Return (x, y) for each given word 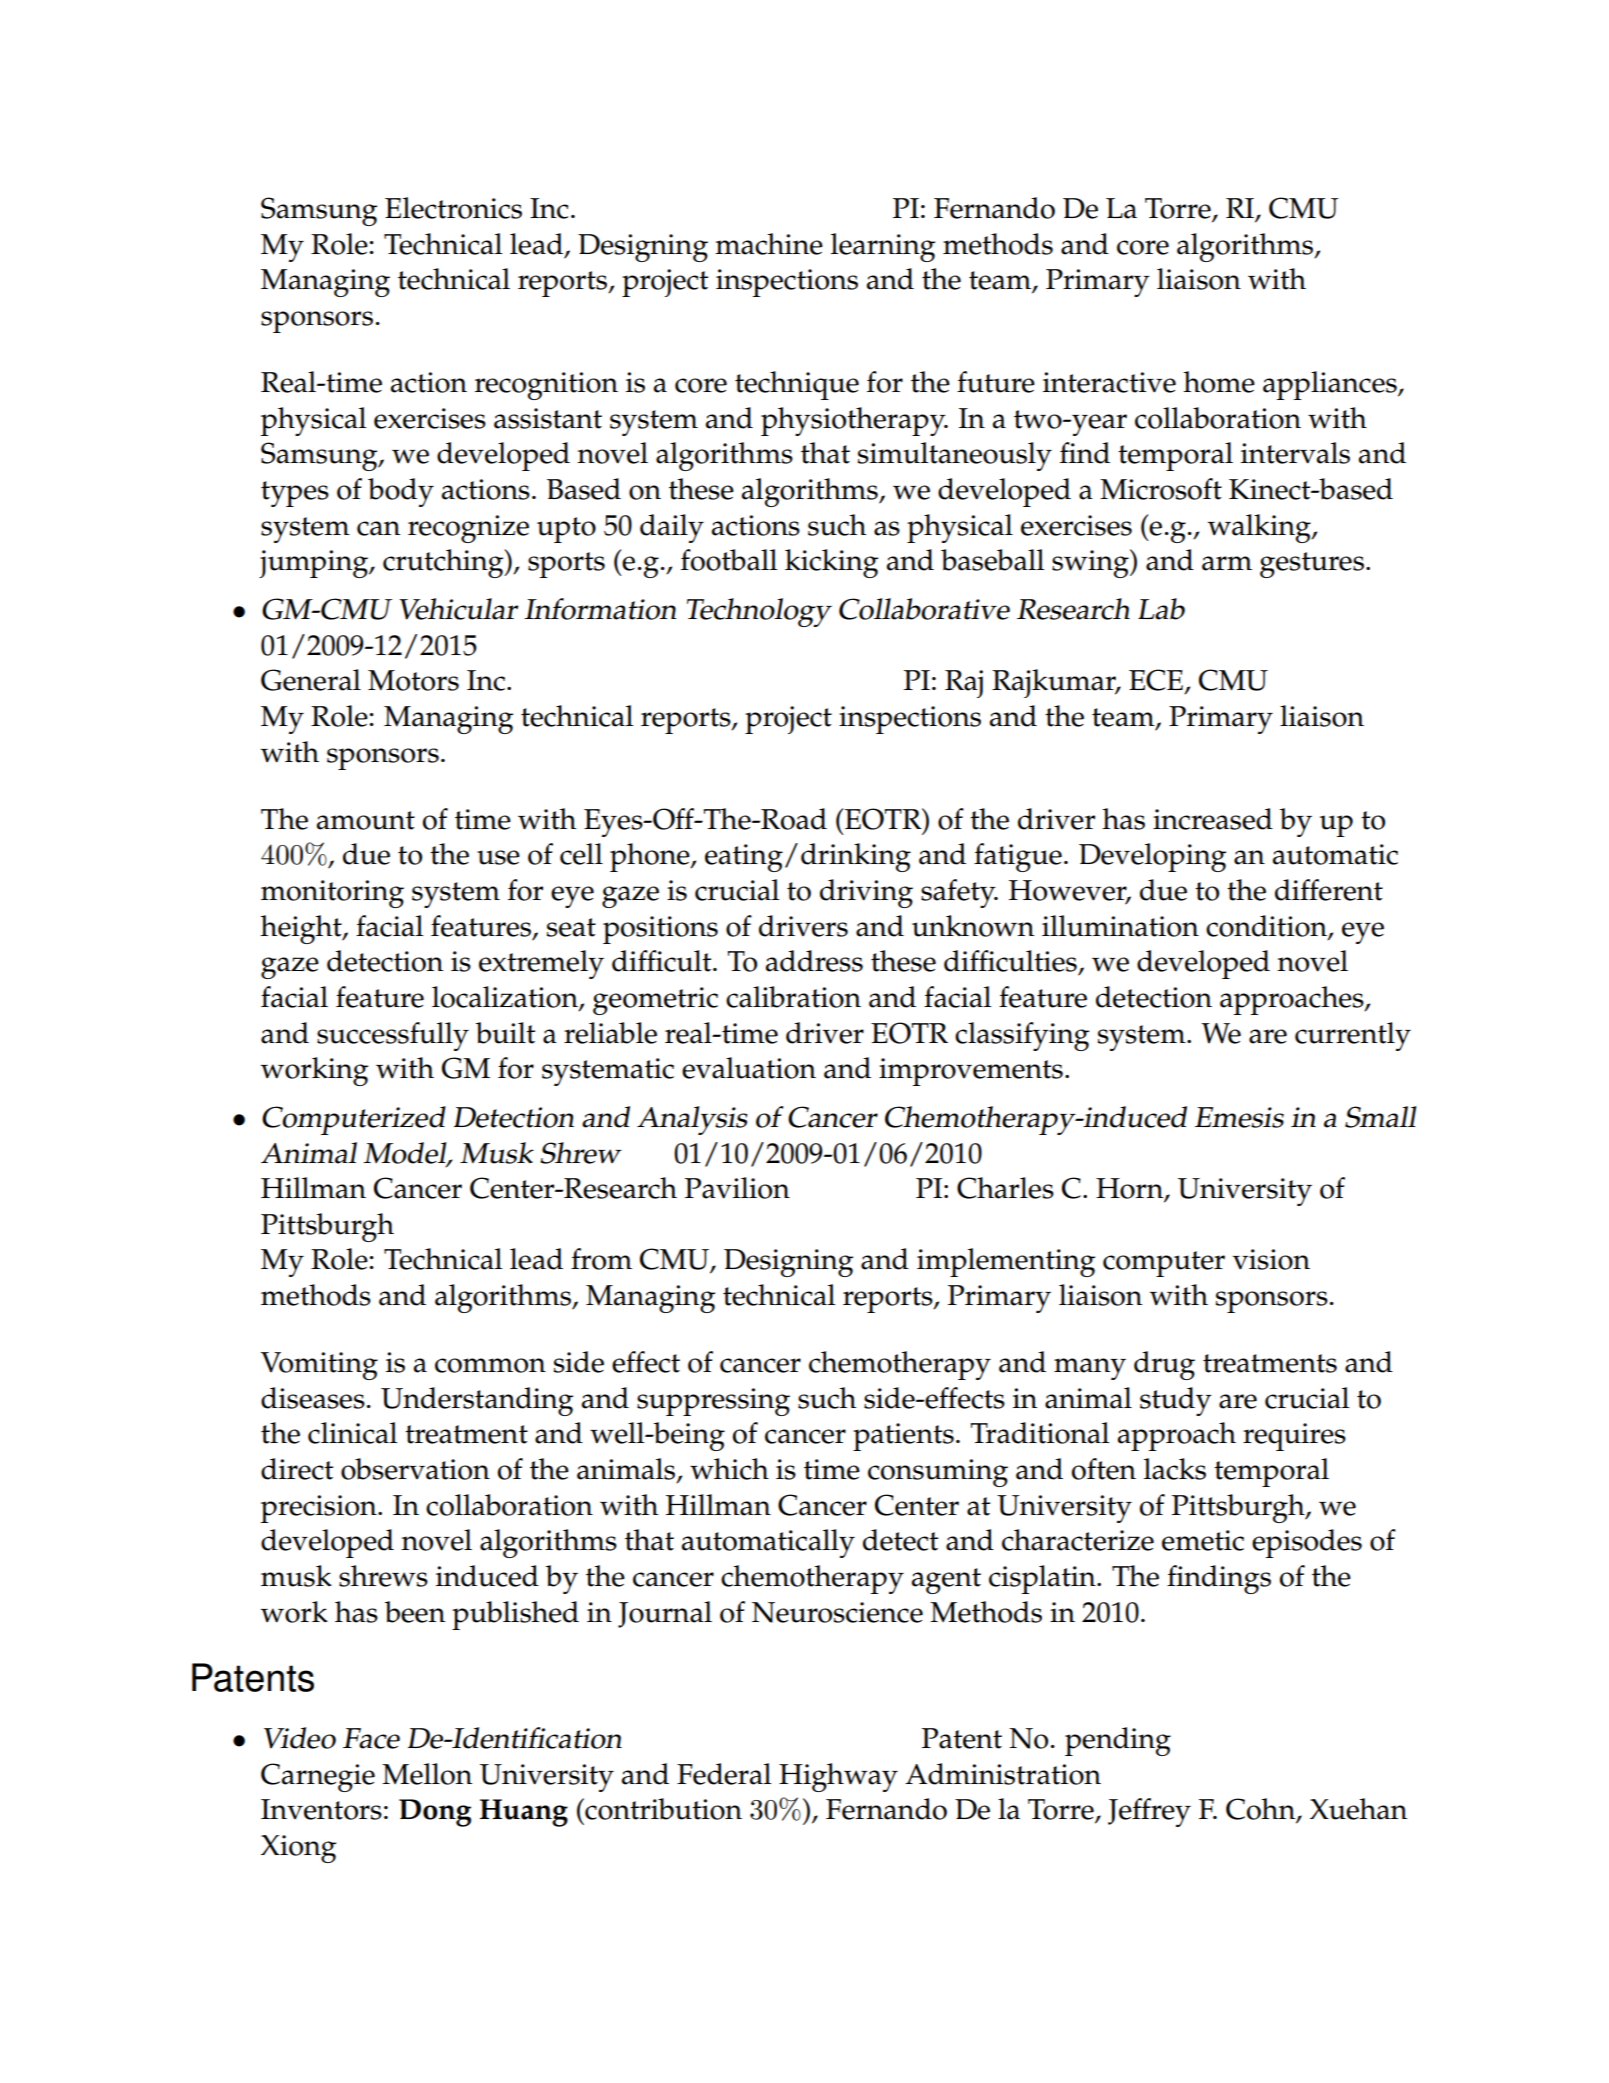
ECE (1156, 680)
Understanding (477, 1401)
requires (1294, 1437)
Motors (413, 680)
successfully (393, 1036)
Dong (435, 1813)
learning (883, 247)
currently (1353, 1036)
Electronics (453, 208)
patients (903, 1437)
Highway (838, 1777)
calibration (793, 997)
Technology (759, 612)
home (1219, 382)
